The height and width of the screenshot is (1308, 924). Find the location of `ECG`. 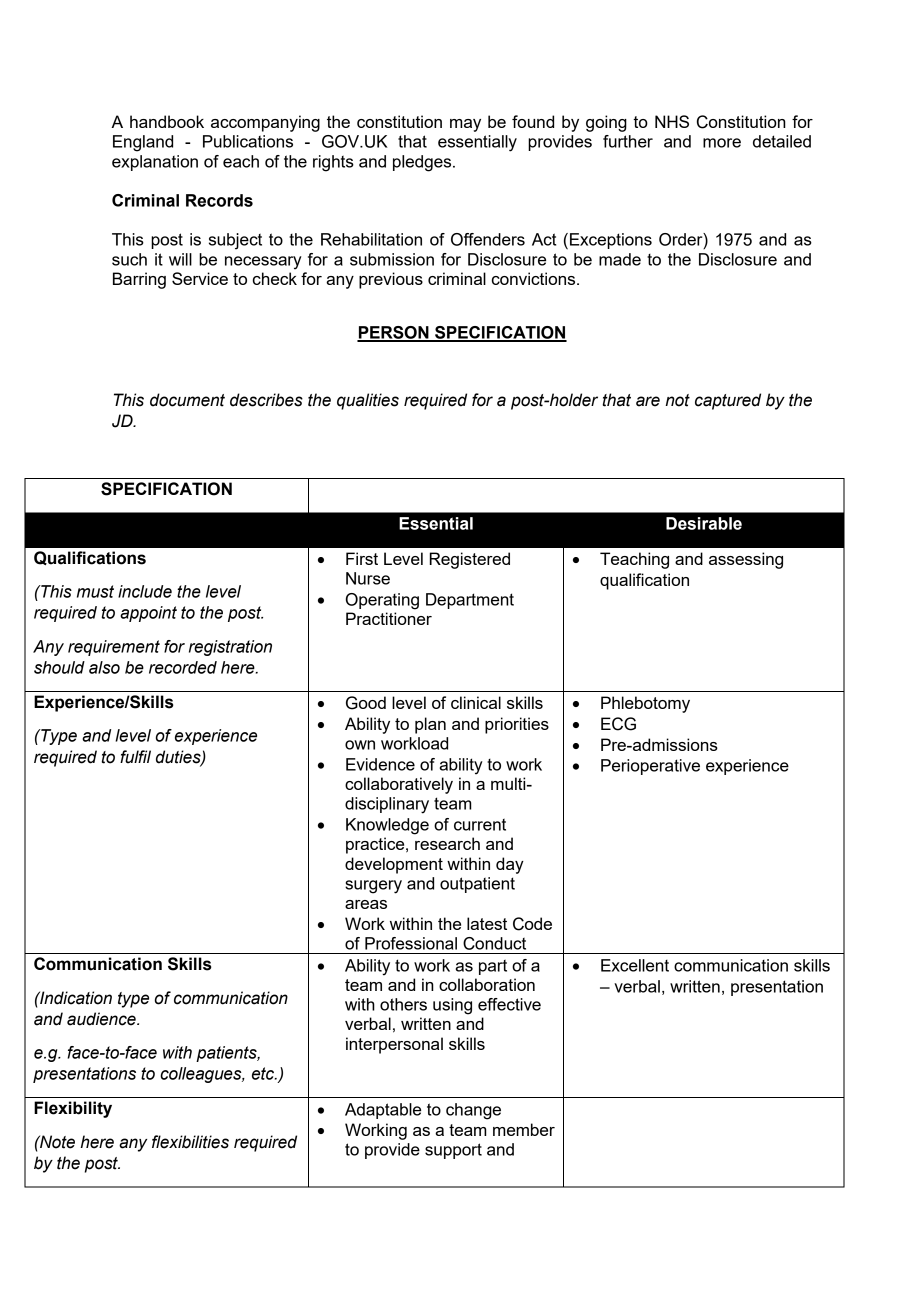

ECG is located at coordinates (618, 724).
